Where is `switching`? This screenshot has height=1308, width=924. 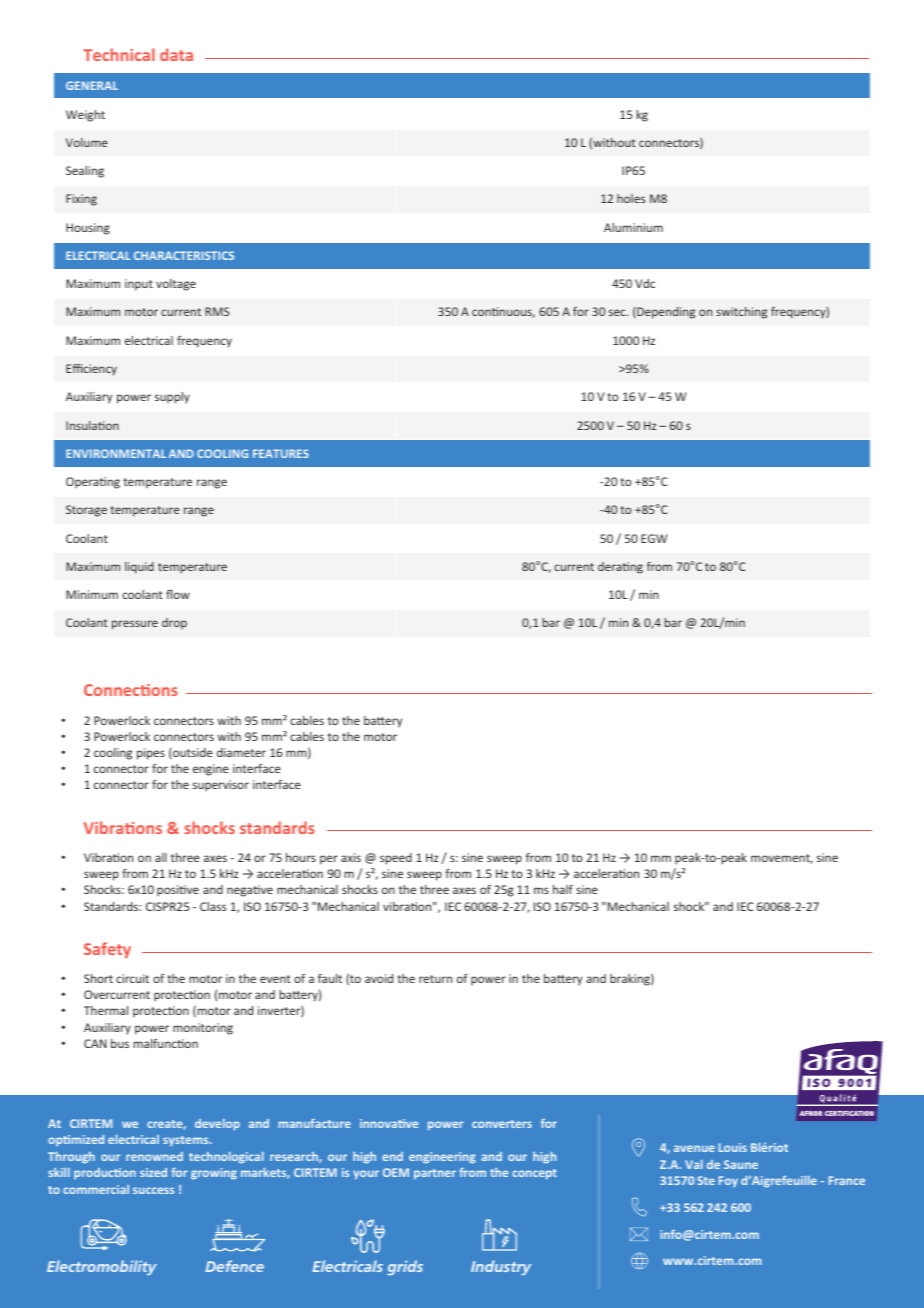 switching is located at coordinates (741, 313).
